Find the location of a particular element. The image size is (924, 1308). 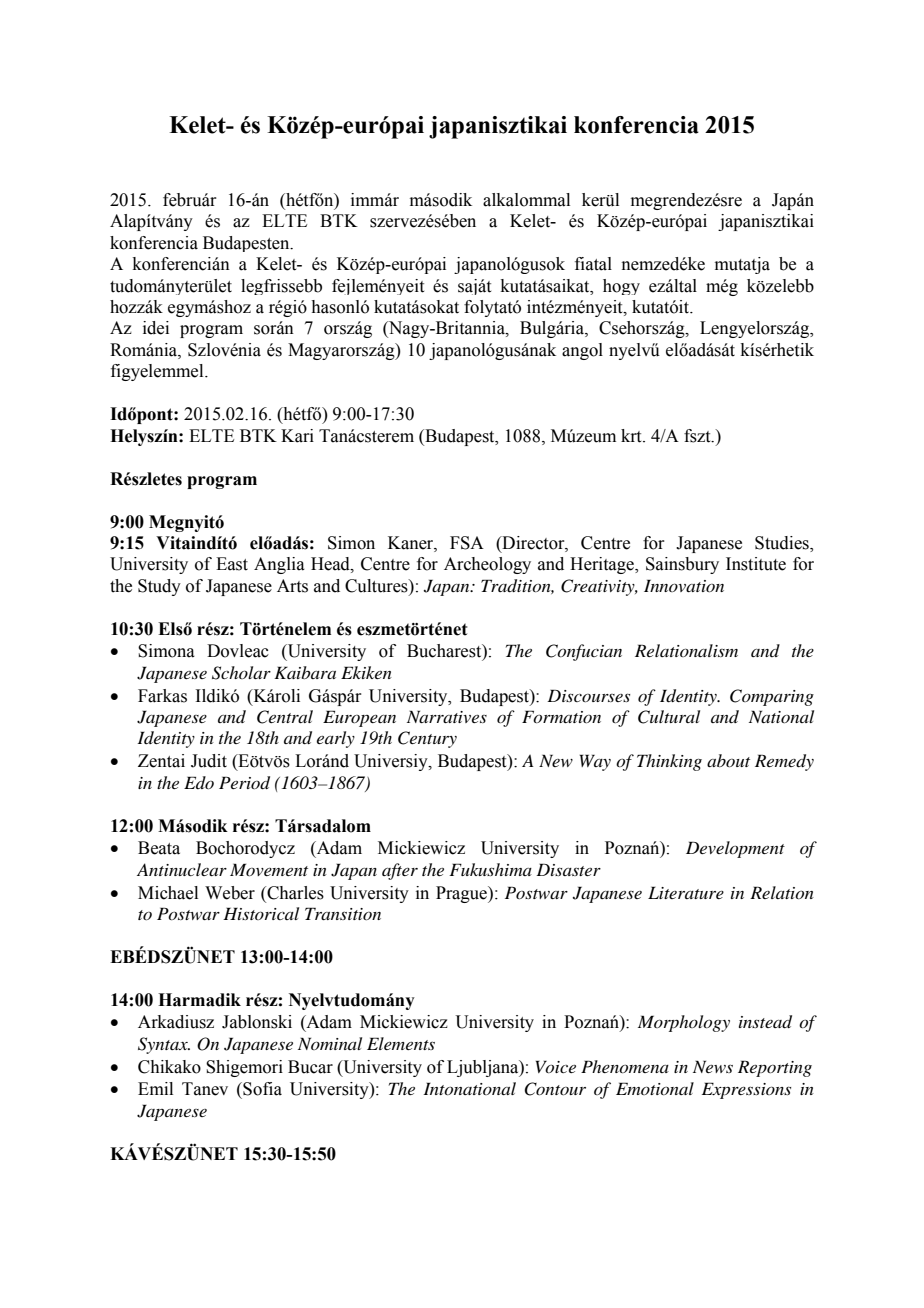

Cultural is located at coordinates (669, 717).
